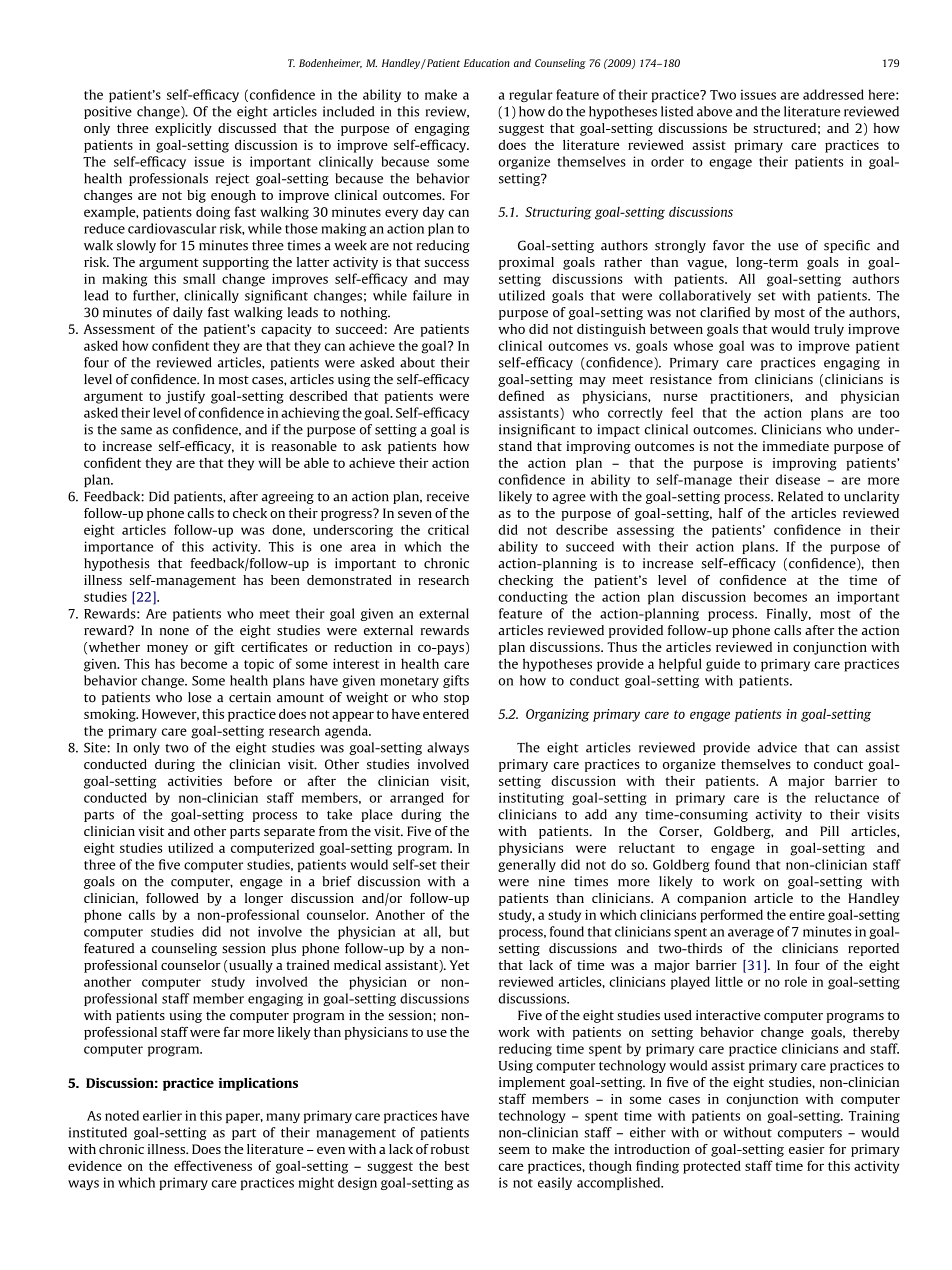  What do you see at coordinates (174, 631) in the page?
I see `none` at bounding box center [174, 631].
